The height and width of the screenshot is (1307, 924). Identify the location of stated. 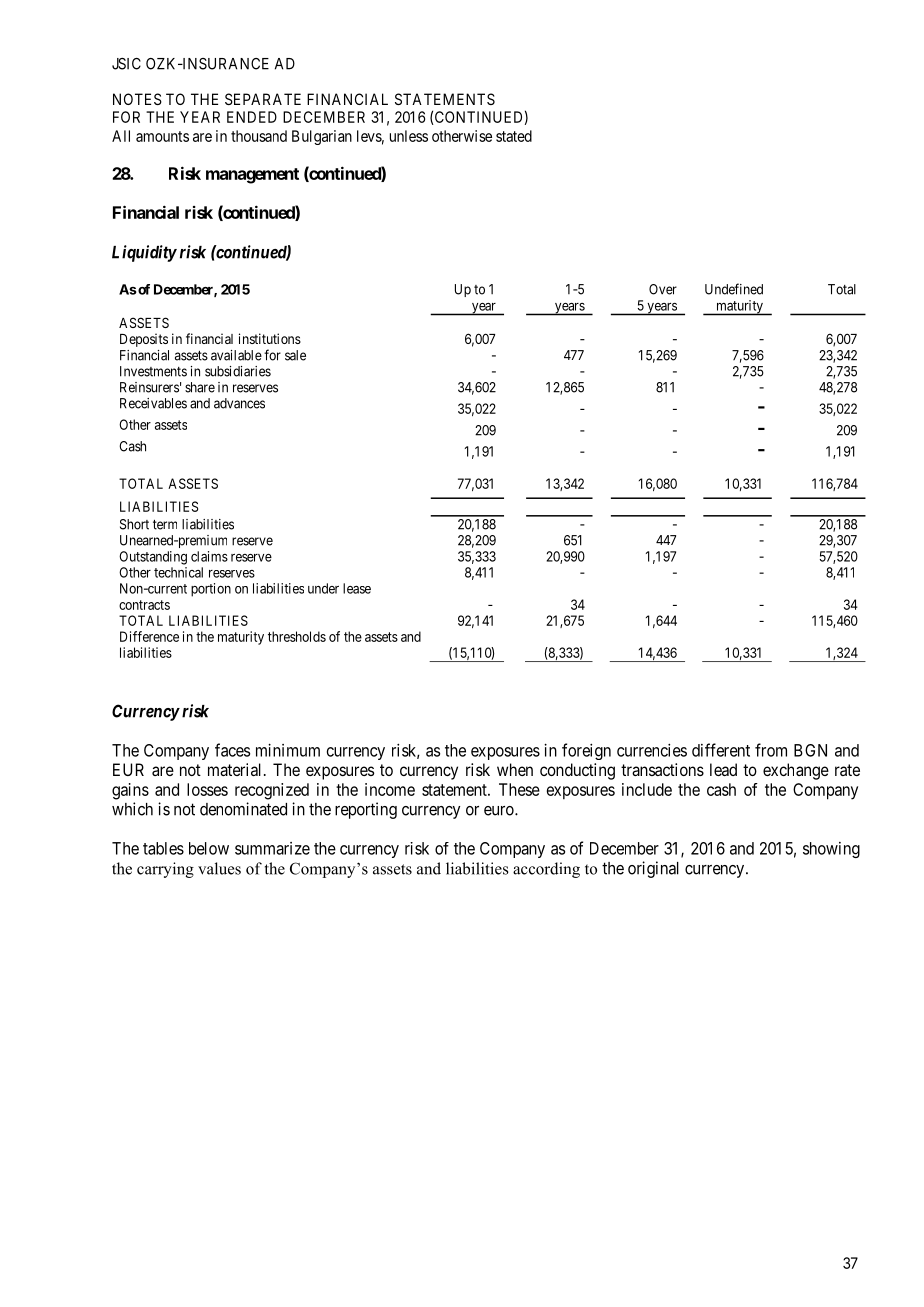
(514, 136).
